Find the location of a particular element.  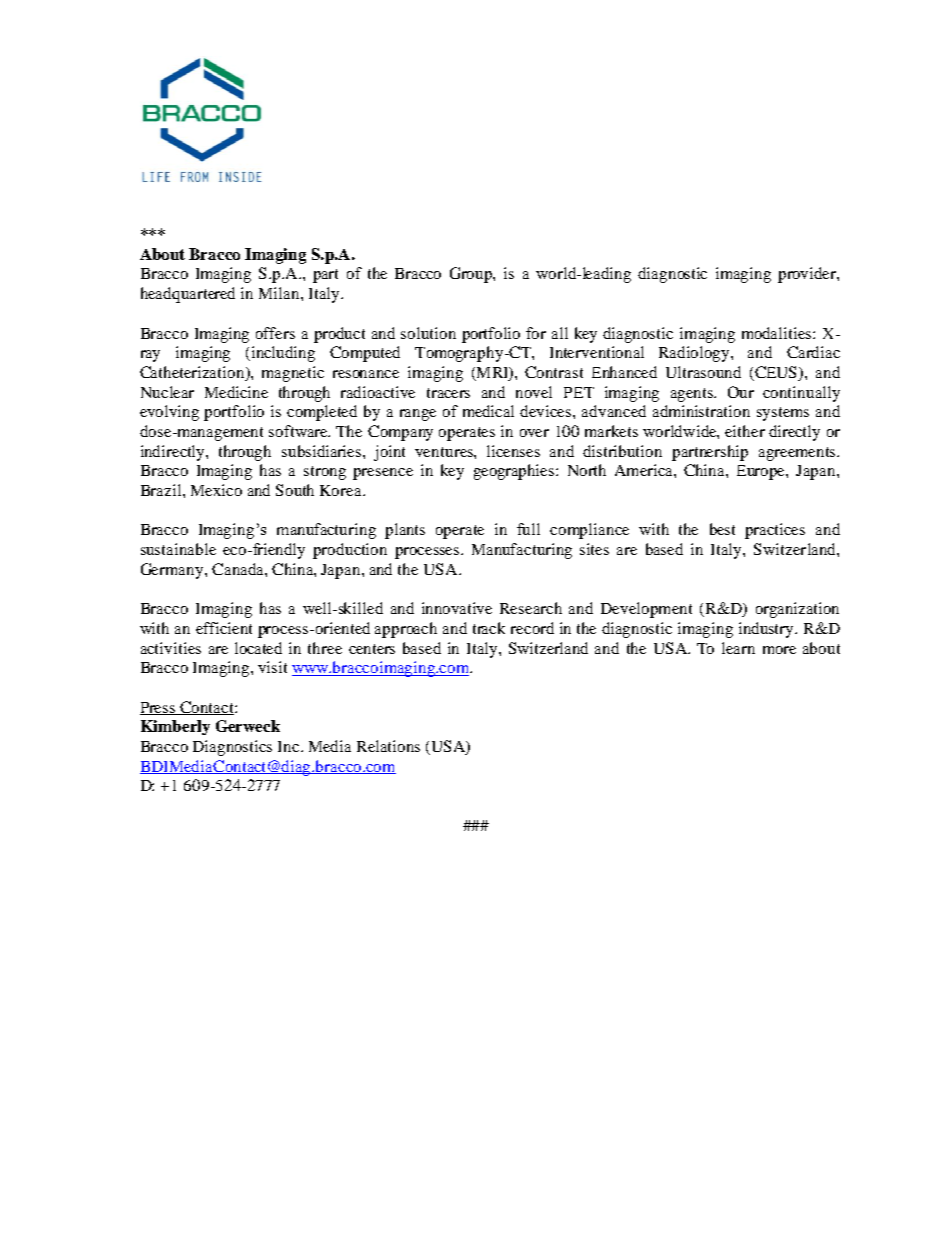

Canada is located at coordinates (239, 569).
